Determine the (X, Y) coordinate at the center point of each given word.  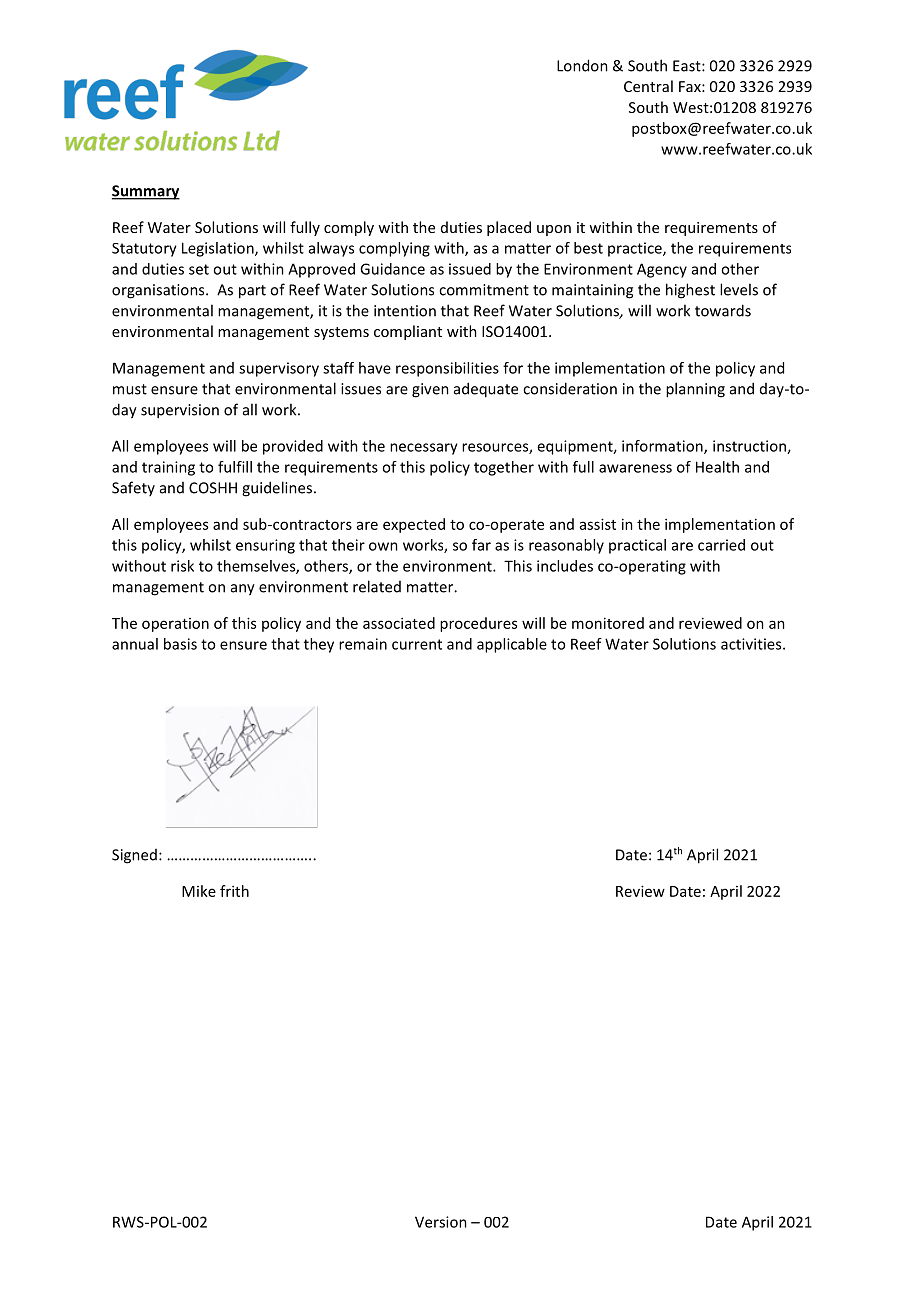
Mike (199, 891)
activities (752, 644)
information (663, 447)
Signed (134, 856)
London (582, 65)
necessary (424, 449)
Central (648, 86)
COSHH (213, 488)
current (417, 644)
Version (441, 1222)
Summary (146, 192)
